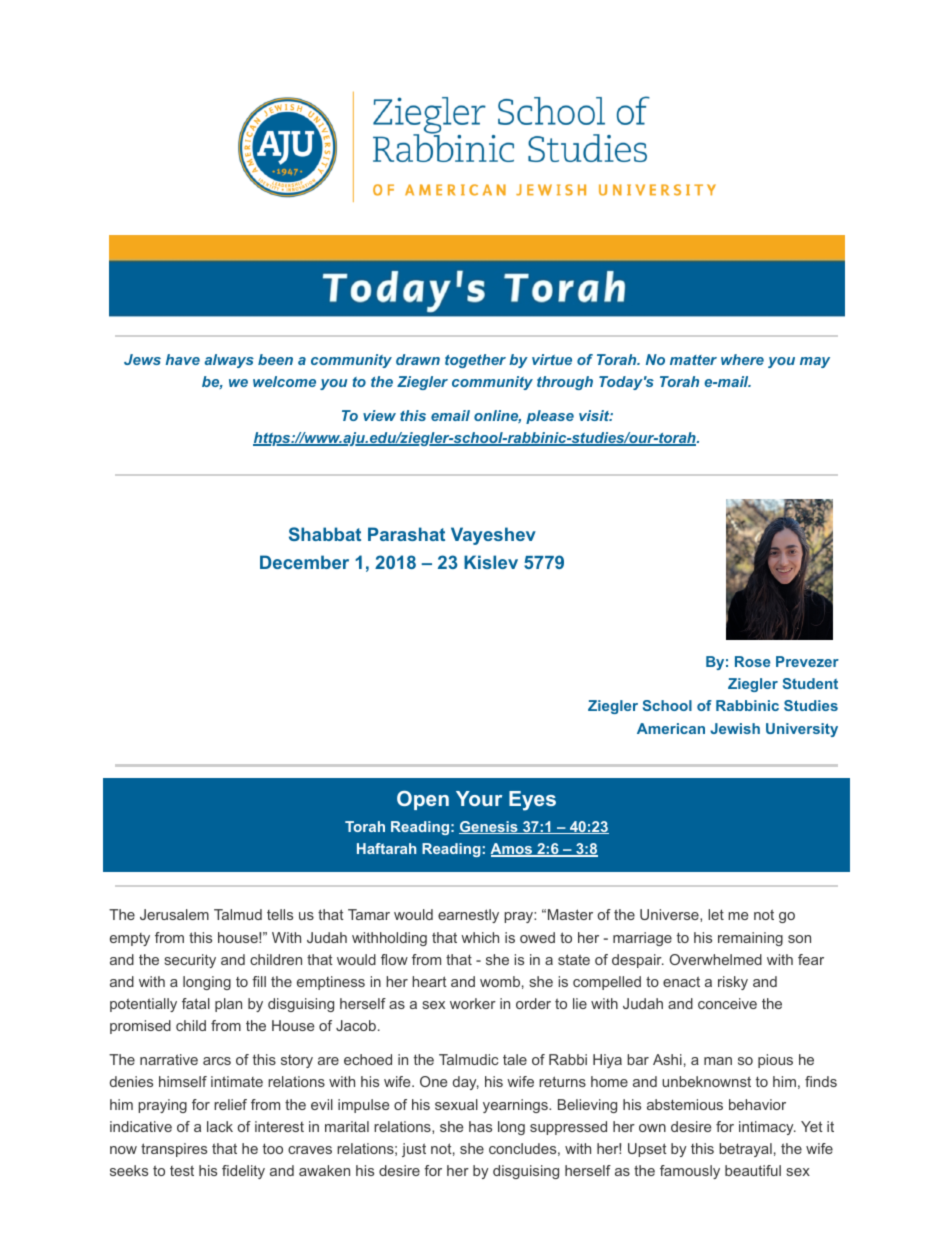  Describe the element at coordinates (220, 1126) in the image. I see `lack` at that location.
